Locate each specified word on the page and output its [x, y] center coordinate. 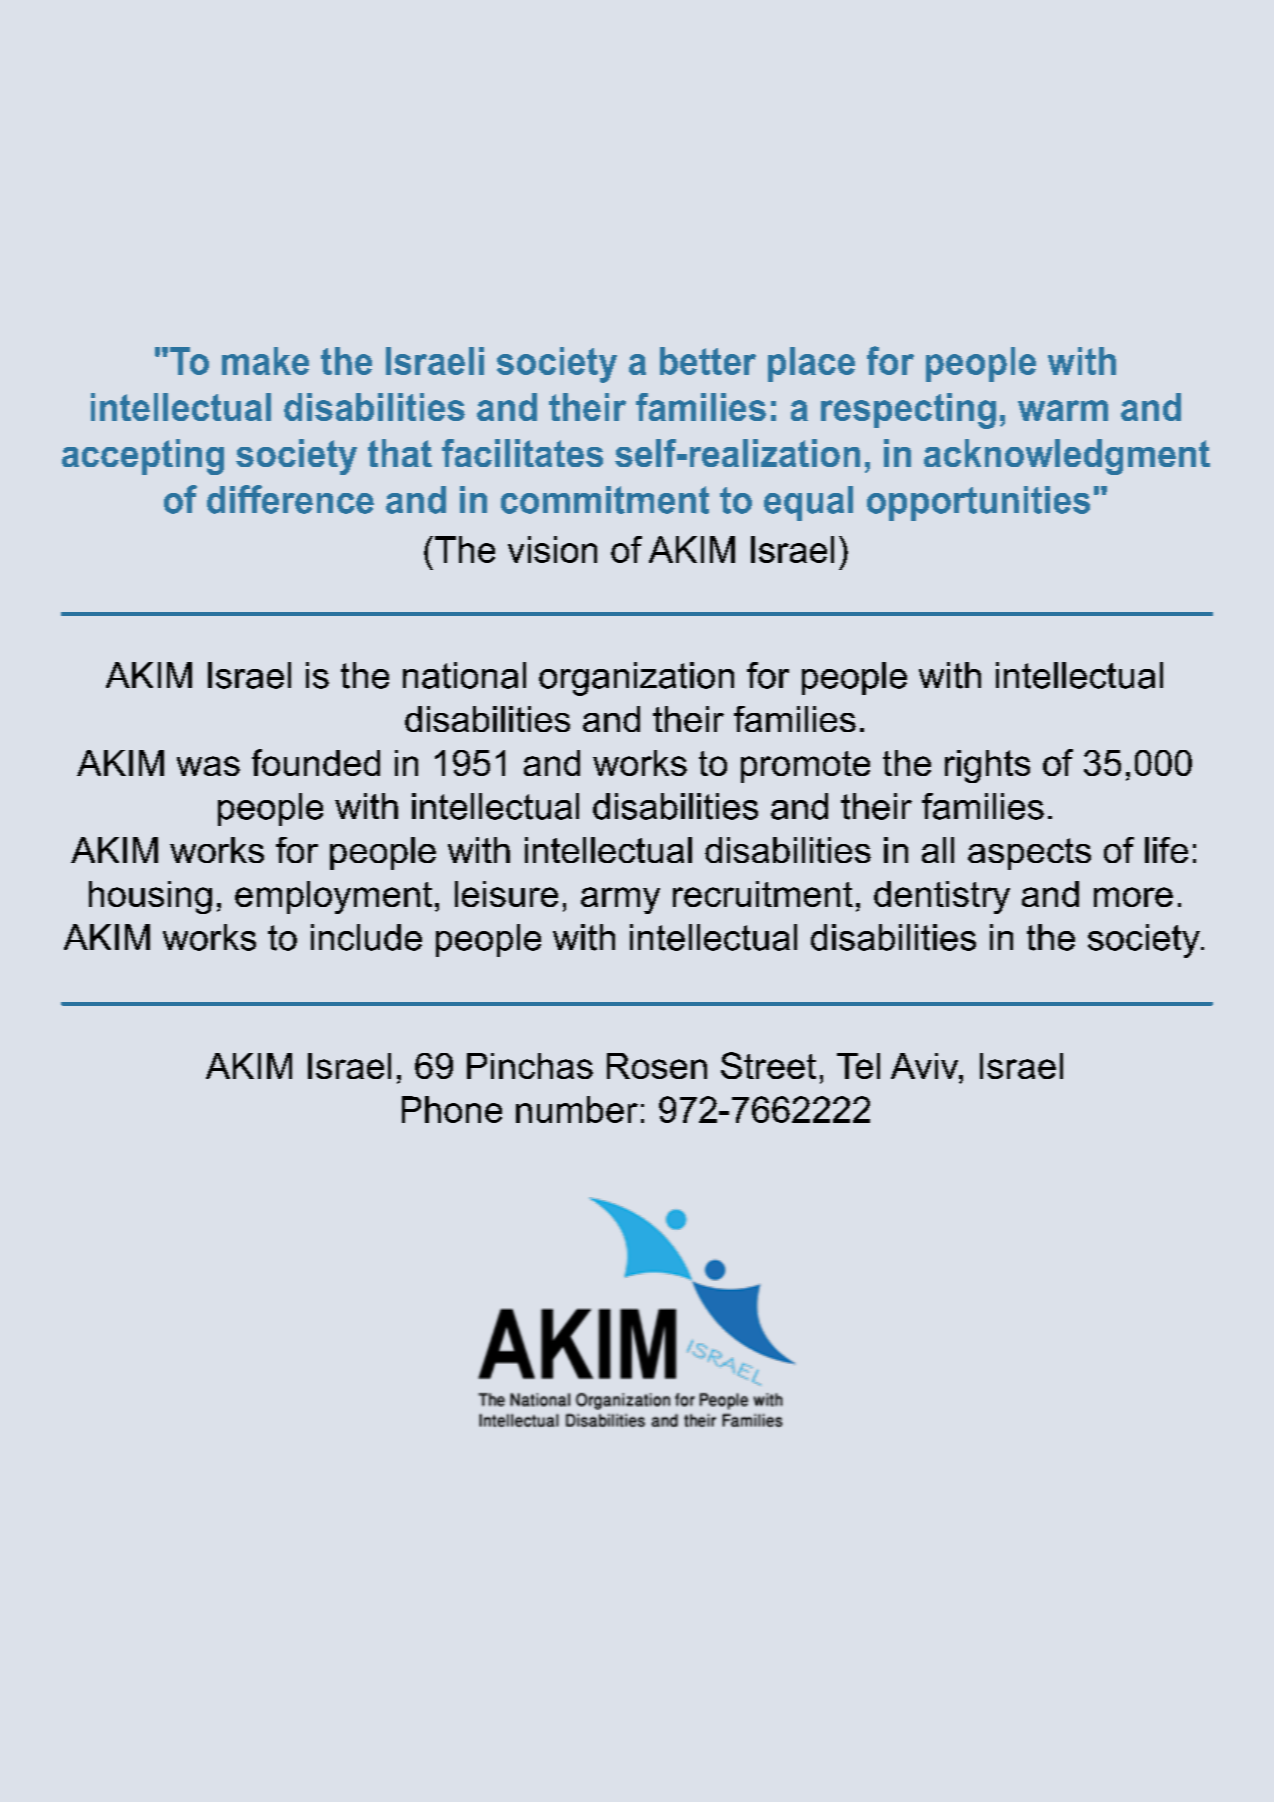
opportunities [978, 503]
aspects [1029, 854]
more [1133, 897]
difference [290, 499]
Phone [452, 1109]
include [366, 937]
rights [987, 766]
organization [636, 679]
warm [1063, 410]
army [620, 900]
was [208, 766]
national [464, 675]
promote [805, 767]
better [708, 361]
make [265, 361]
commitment [605, 500]
